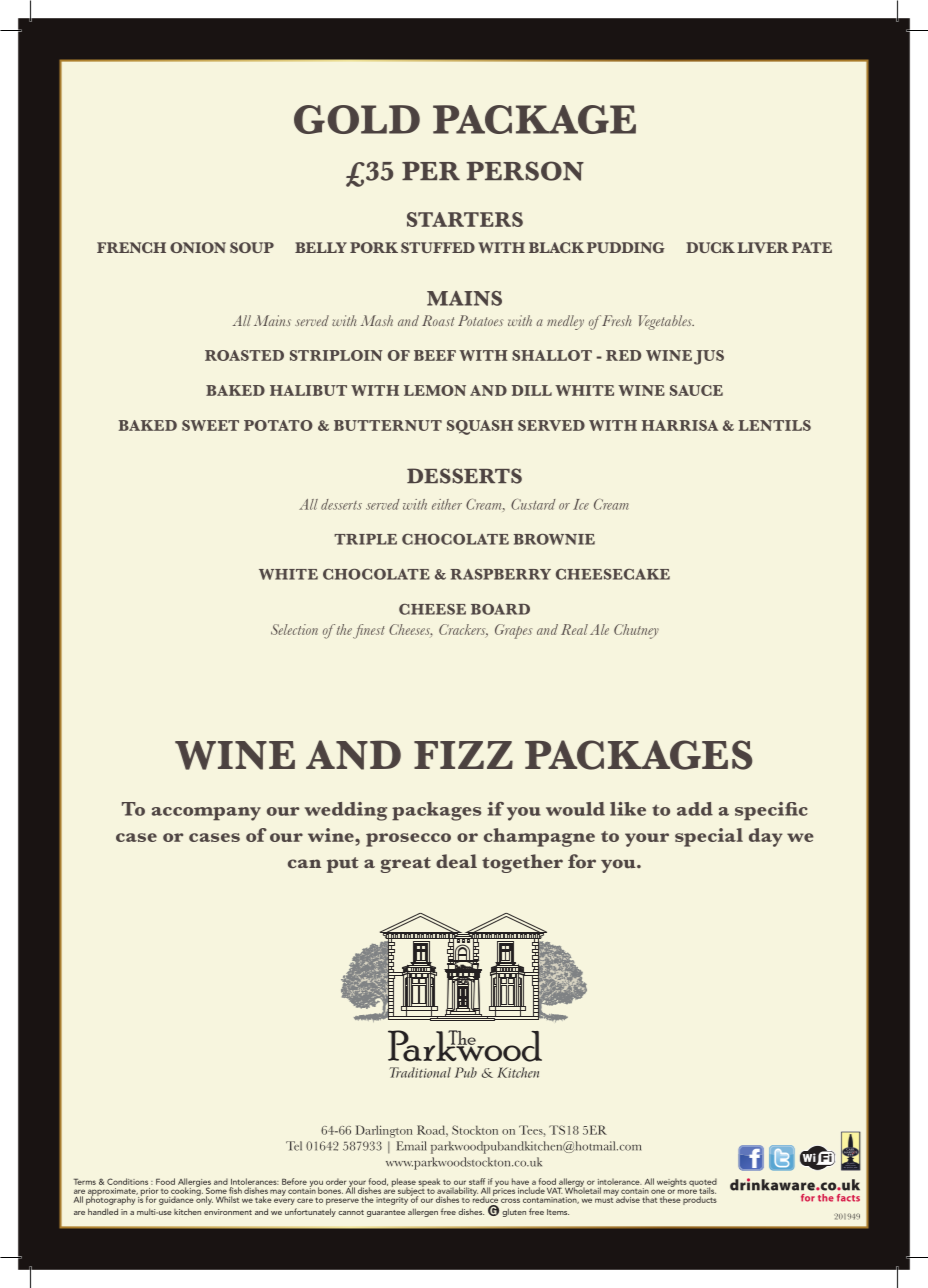 The height and width of the image is (1288, 928). I want to click on quoted, so click(703, 1183).
